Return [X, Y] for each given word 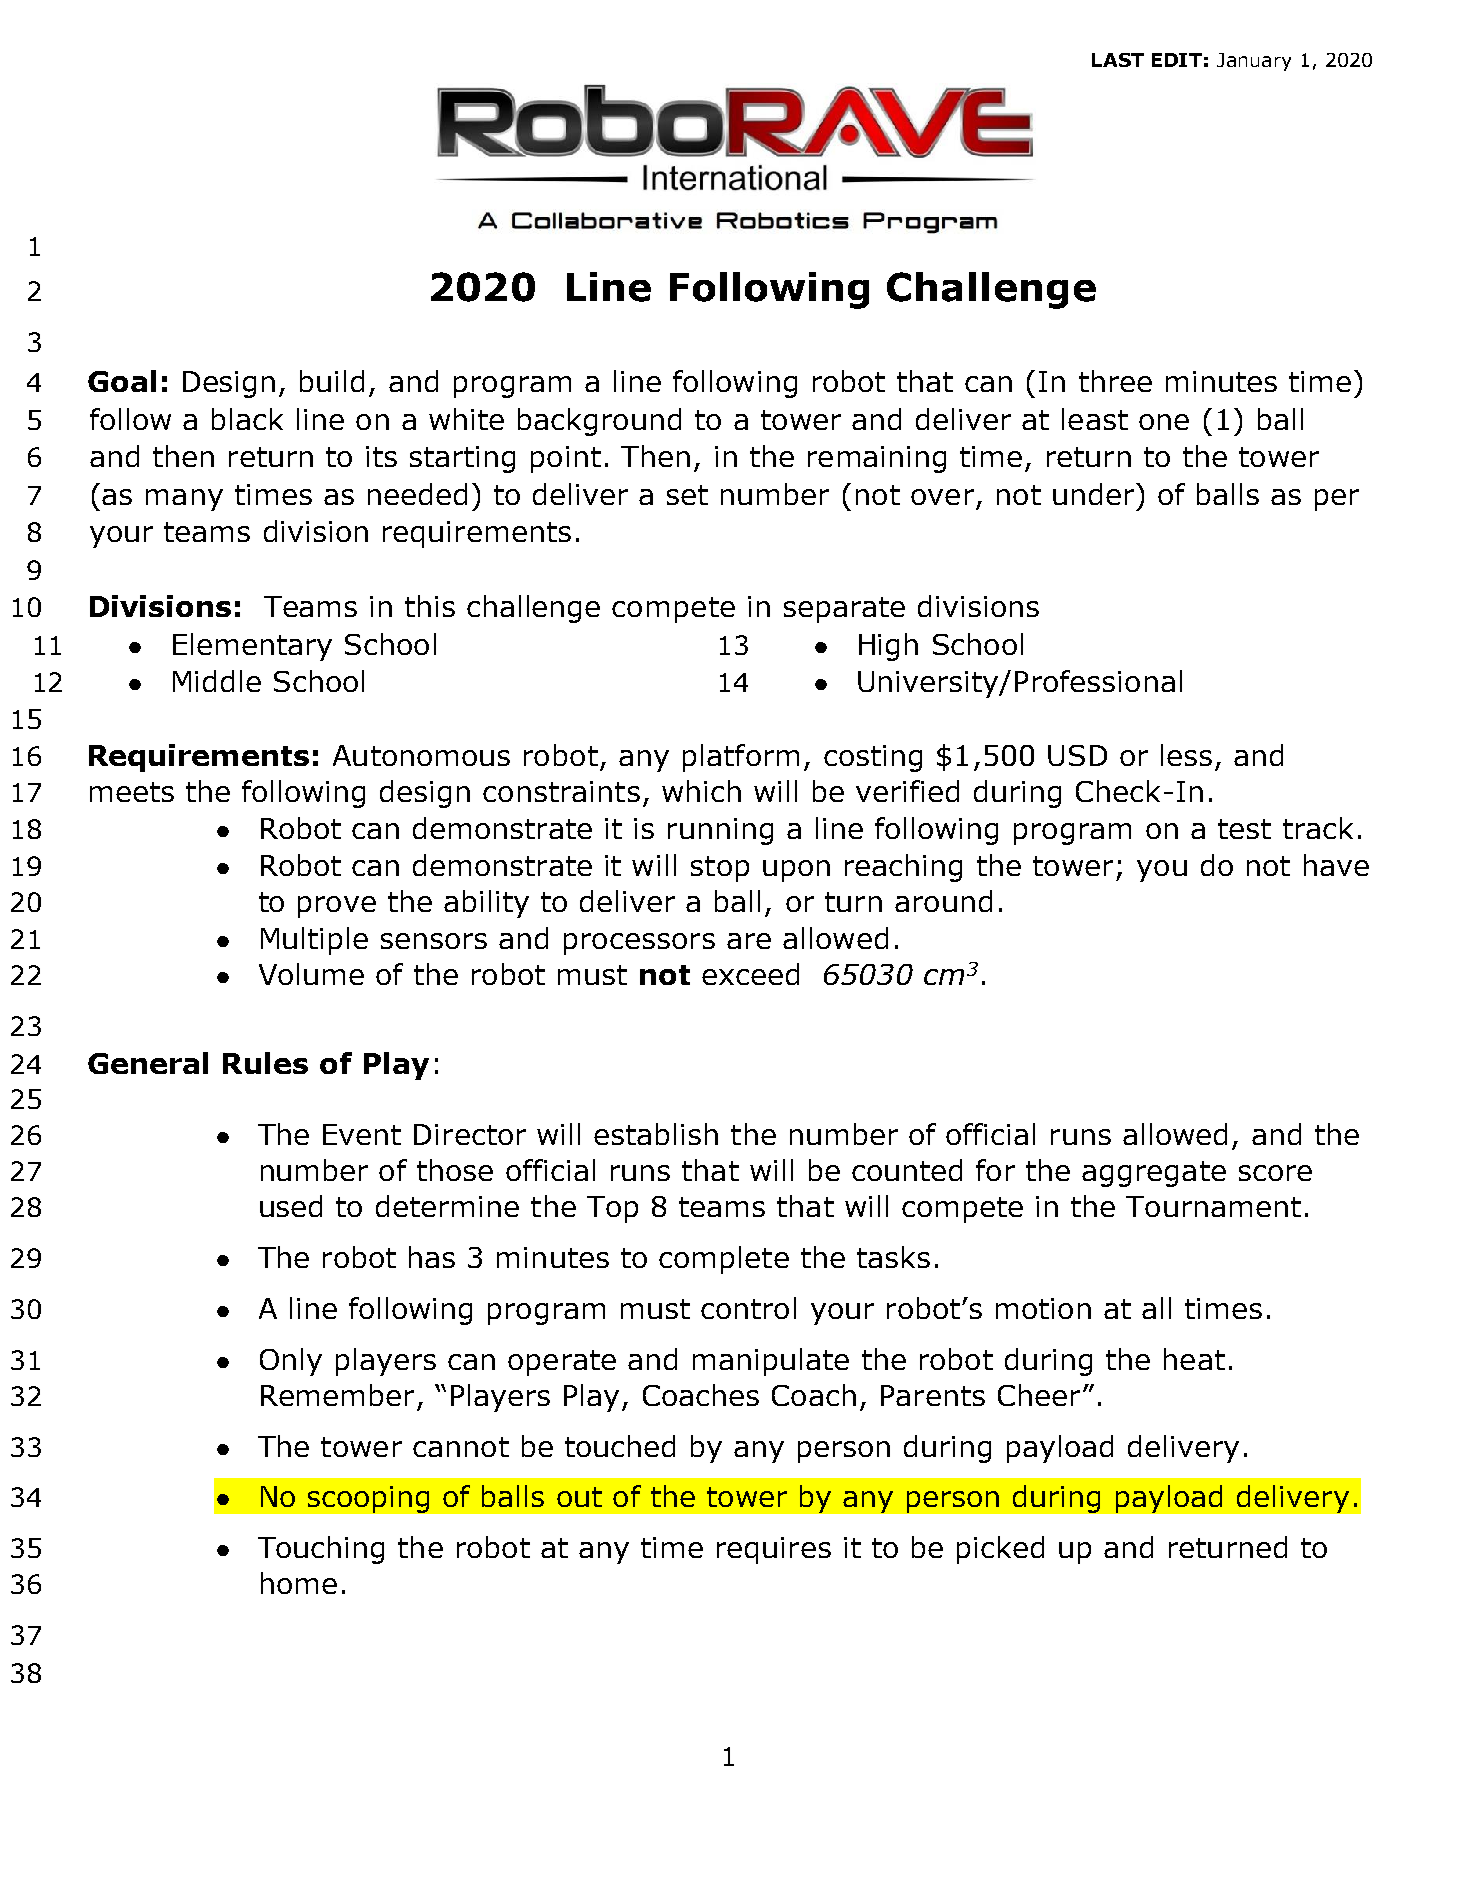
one [1164, 422]
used [291, 1206]
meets [132, 792]
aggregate [1154, 1174]
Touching [321, 1550]
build [332, 381]
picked [1000, 1550]
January [1254, 62]
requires [774, 1550]
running [720, 831]
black [247, 419]
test [1244, 829]
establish [656, 1134]
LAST [1118, 60]
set [687, 495]
